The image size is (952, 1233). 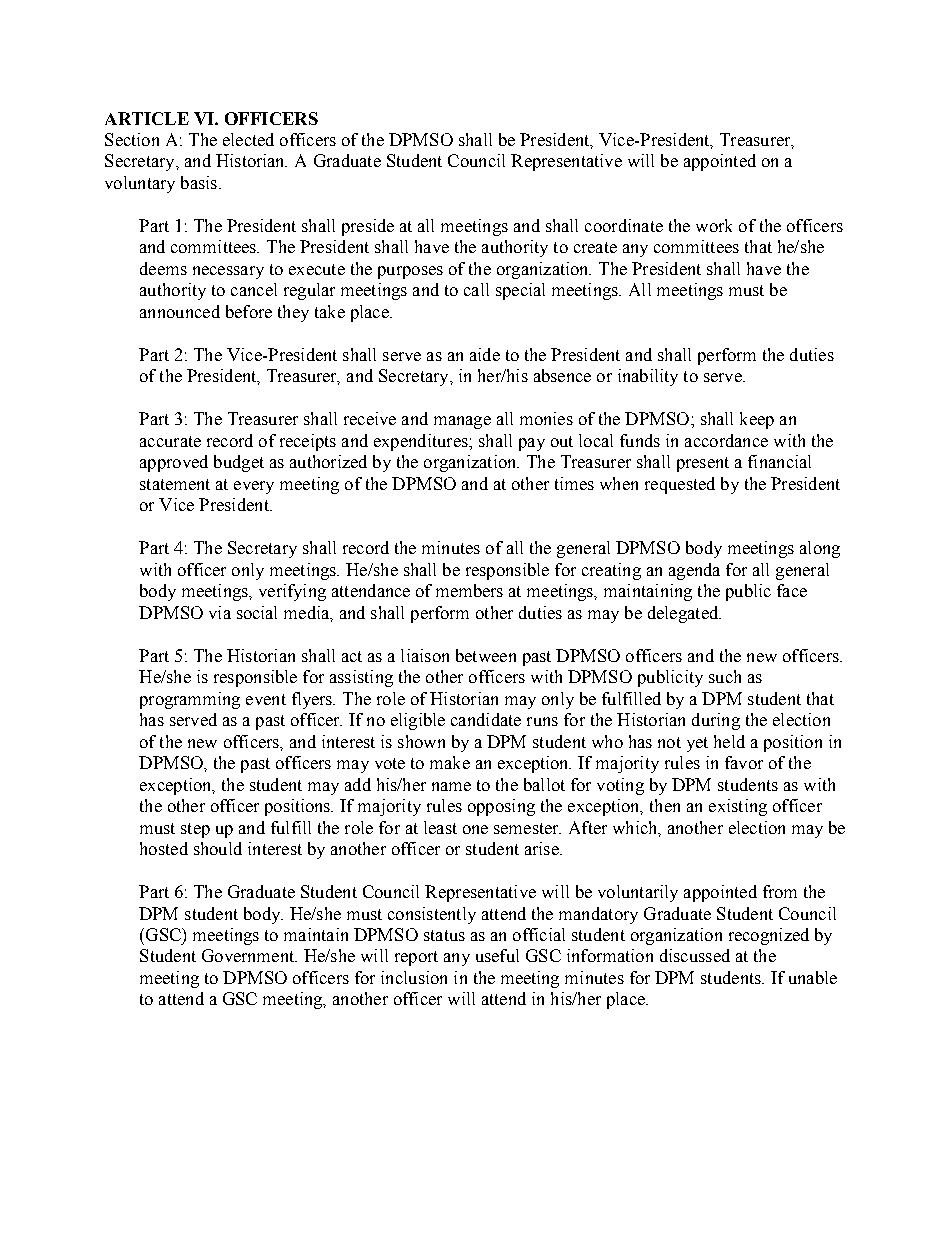 I want to click on manage, so click(x=462, y=422).
